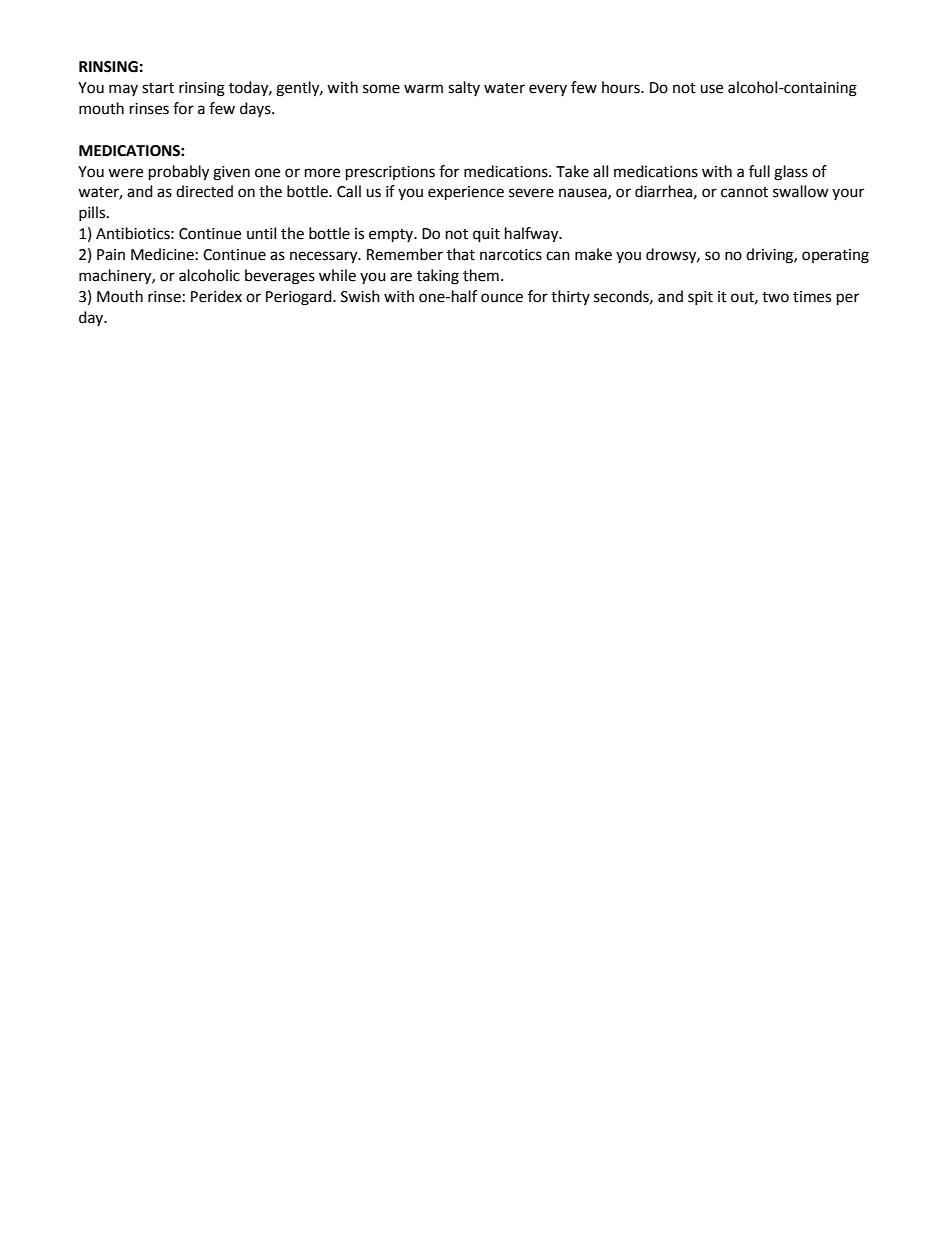 The image size is (952, 1233). I want to click on salty, so click(464, 88).
